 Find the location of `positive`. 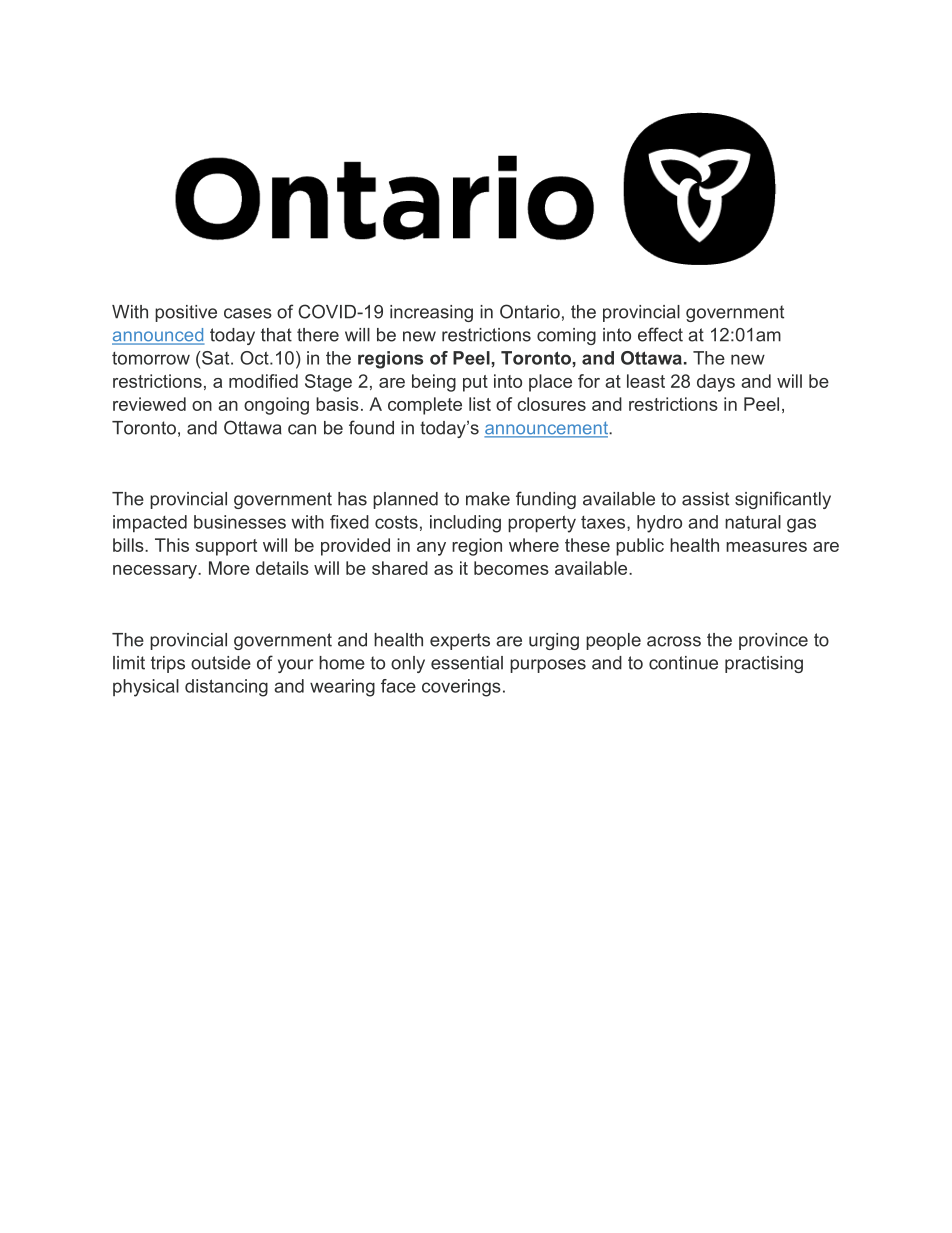

positive is located at coordinates (186, 313).
